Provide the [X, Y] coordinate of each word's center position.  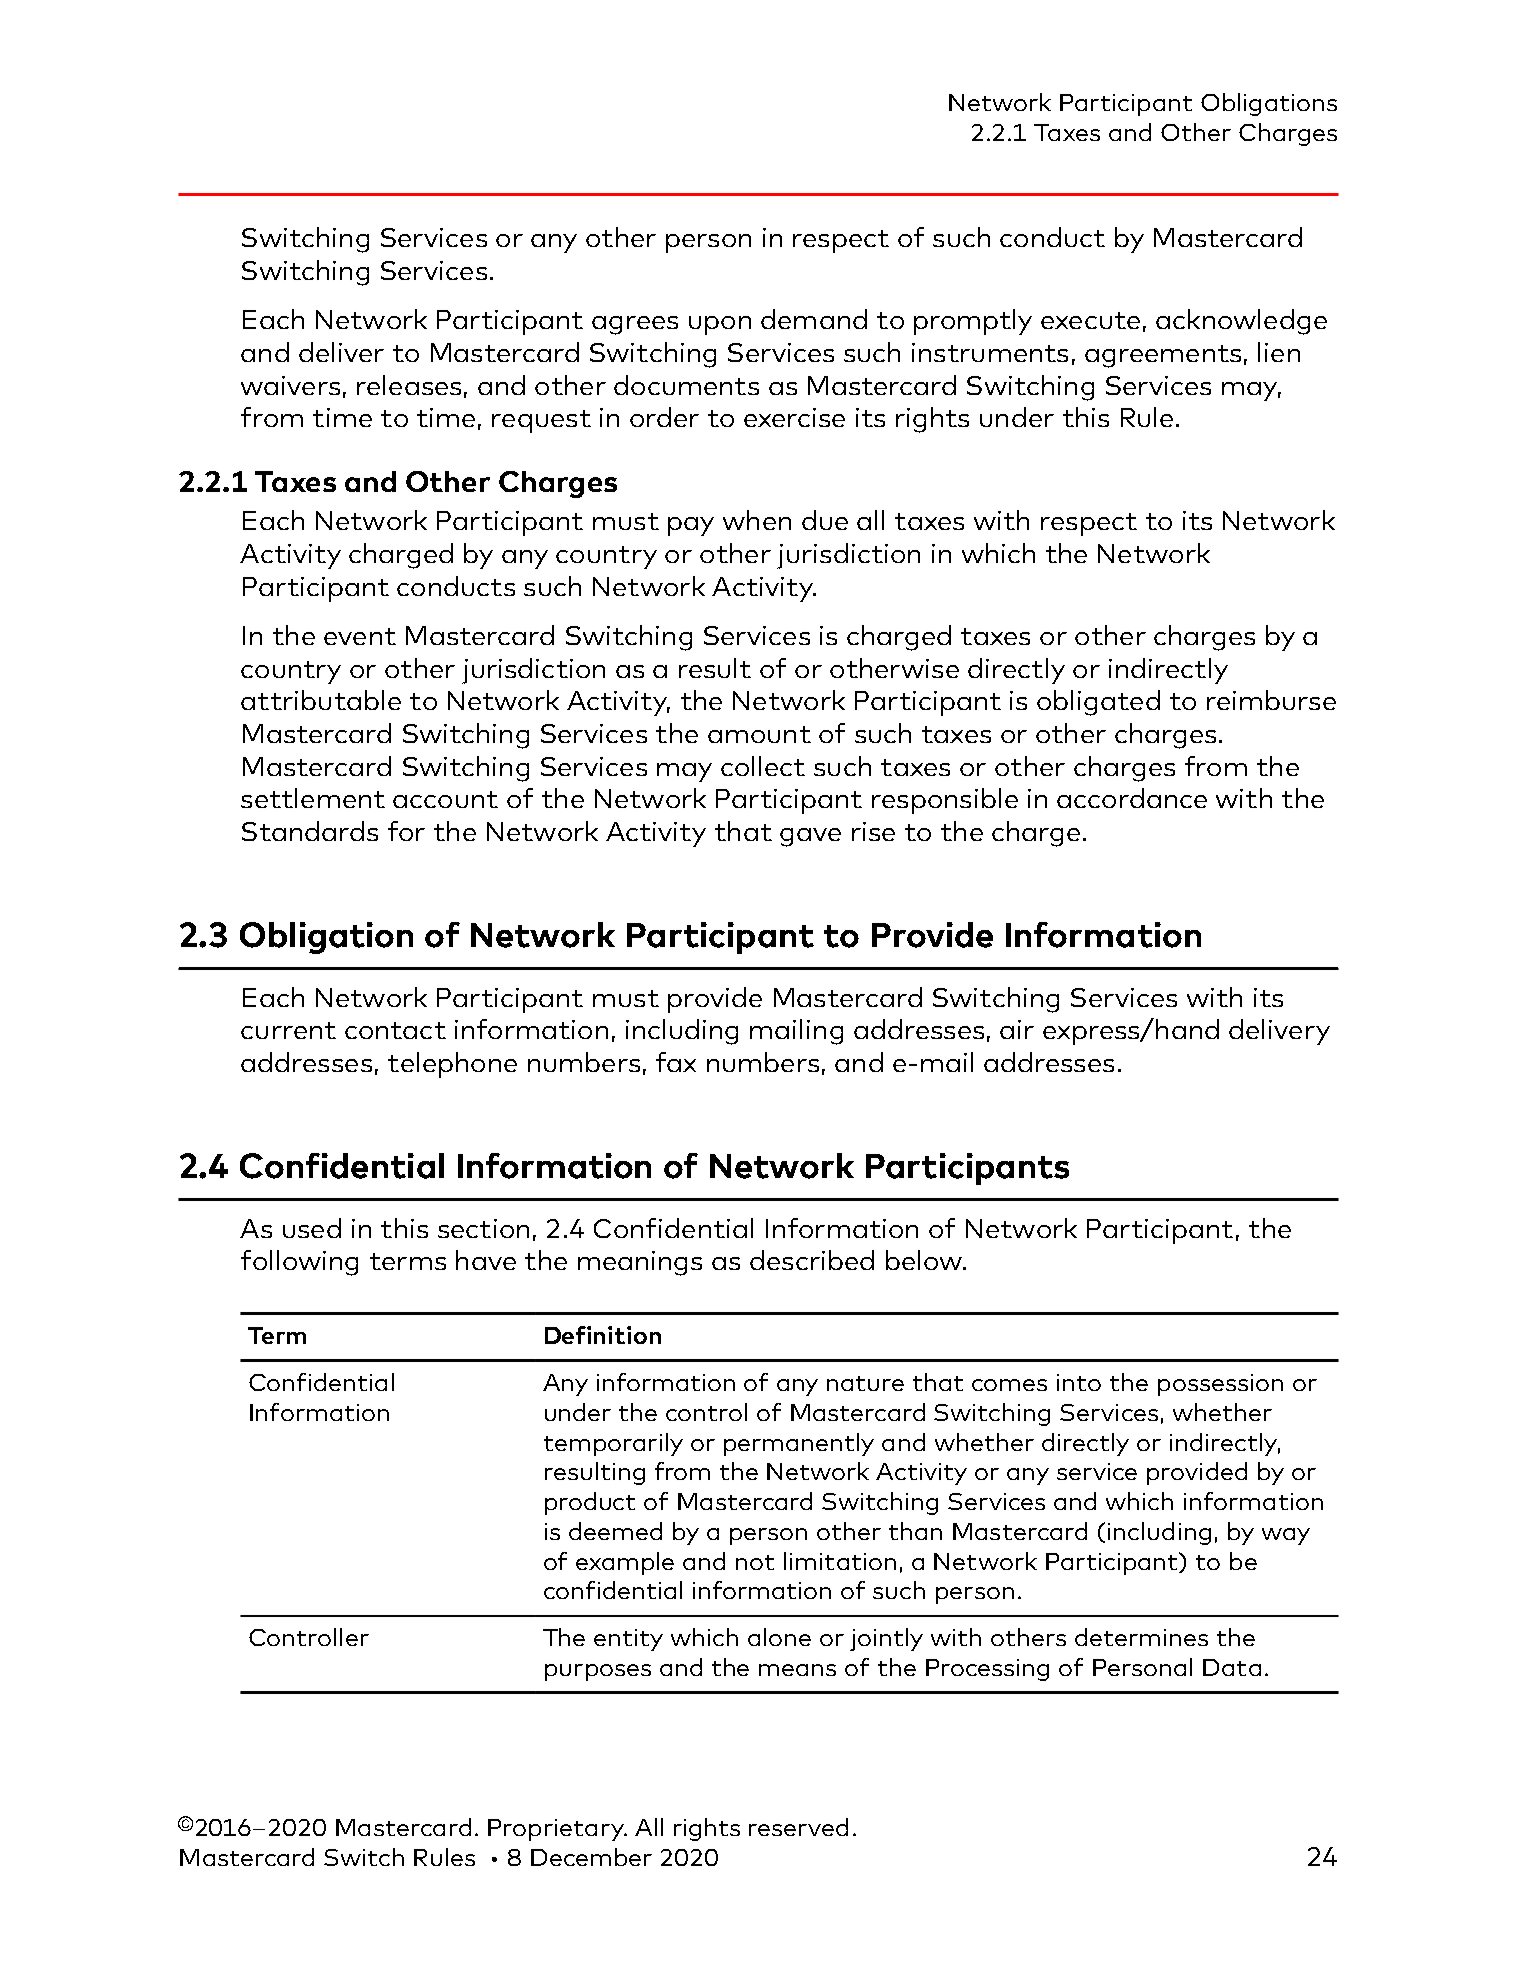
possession [1220, 1385]
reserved [798, 1827]
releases [409, 385]
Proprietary [557, 1830]
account [445, 799]
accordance [1132, 798]
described [812, 1260]
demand [814, 319]
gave [810, 837]
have [486, 1260]
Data [1232, 1667]
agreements [1163, 356]
